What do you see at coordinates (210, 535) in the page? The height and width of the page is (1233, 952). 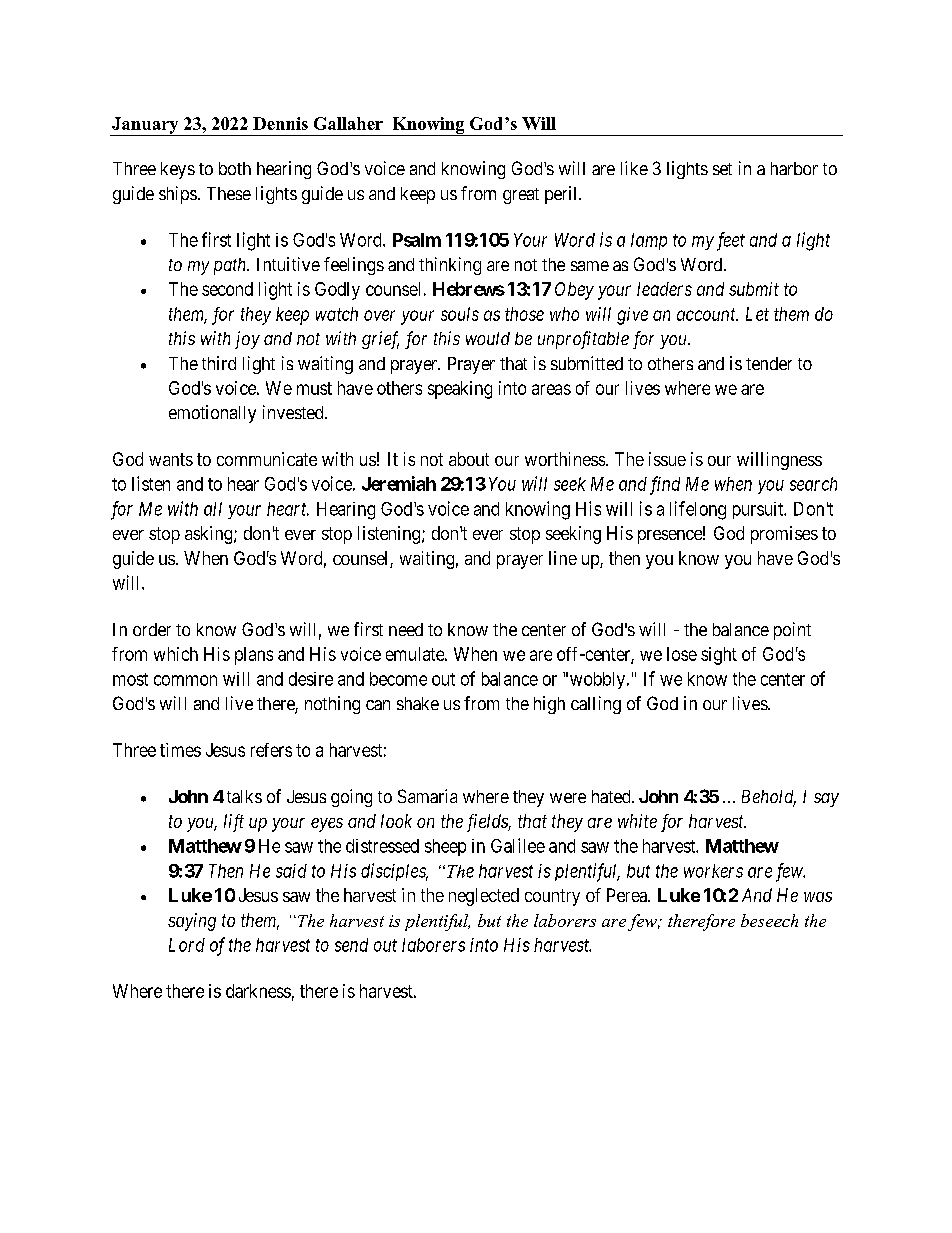 I see `asking` at bounding box center [210, 535].
